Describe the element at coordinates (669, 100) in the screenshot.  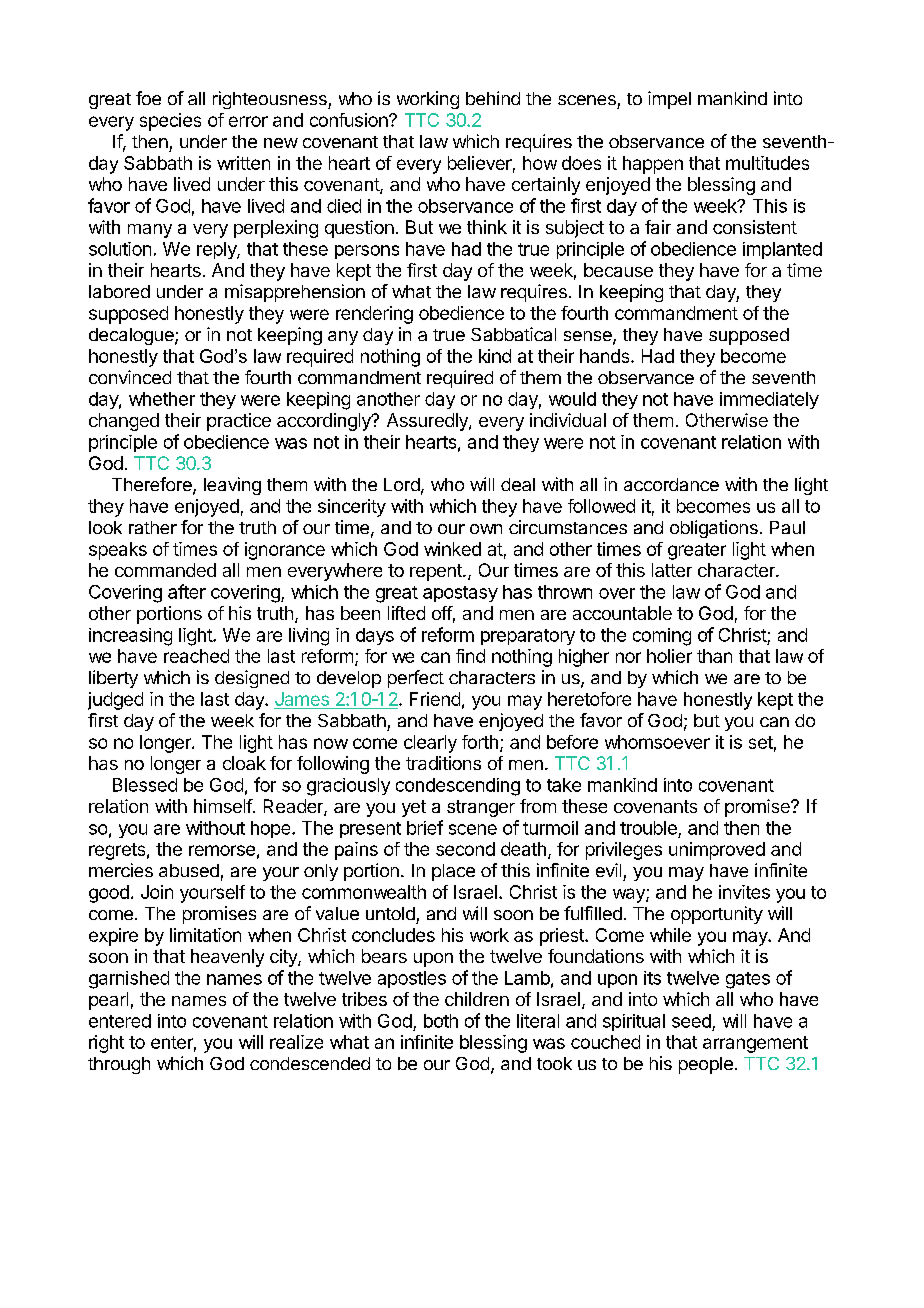
I see `impel` at that location.
